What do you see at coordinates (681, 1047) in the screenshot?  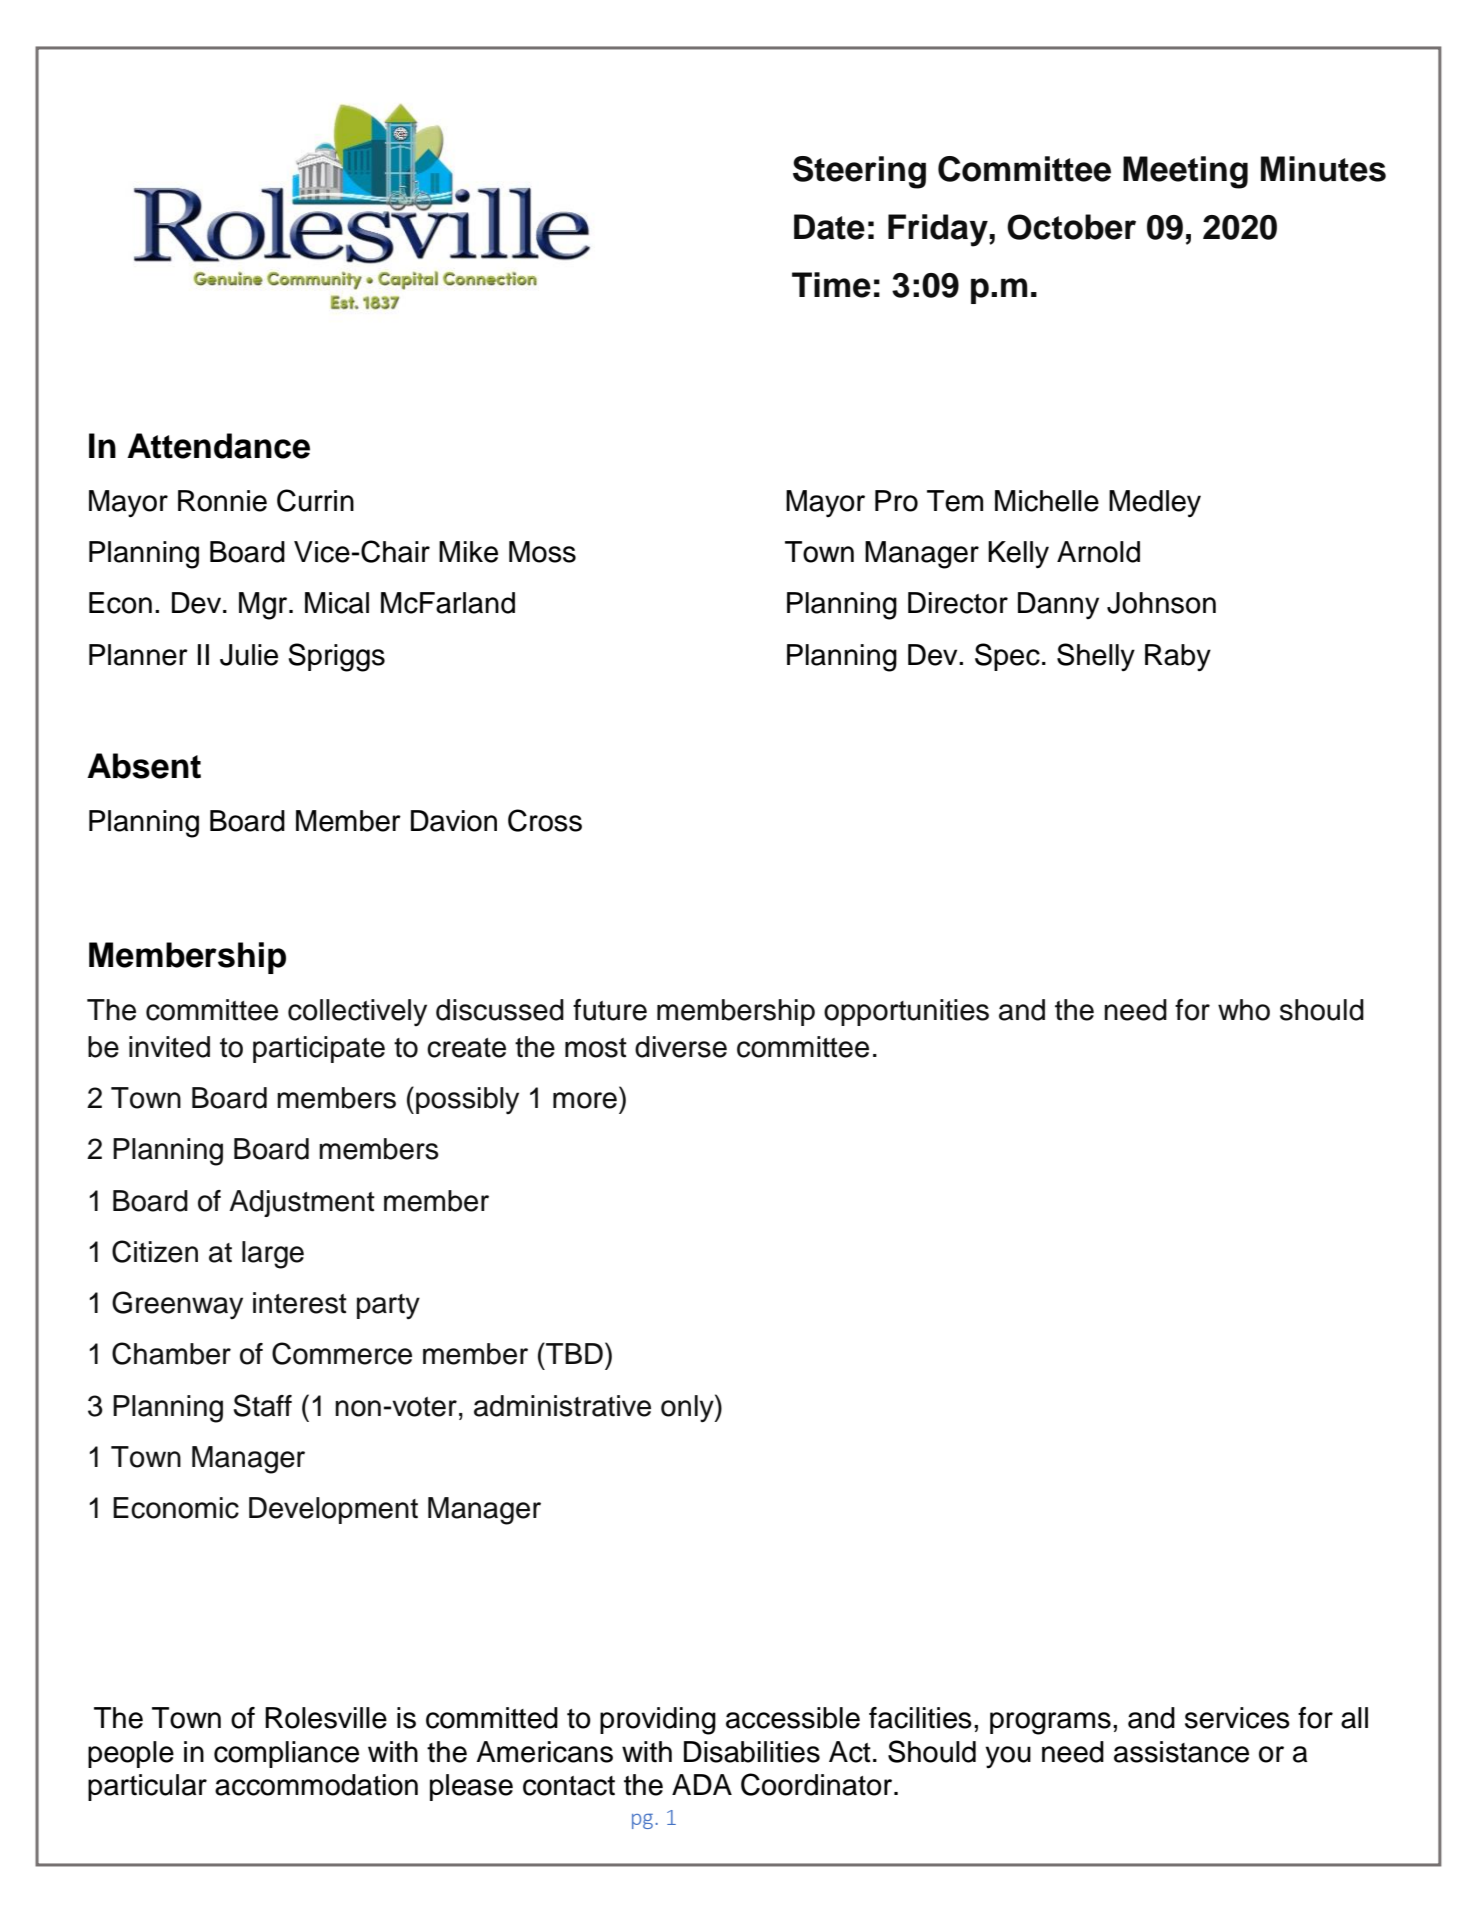 I see `diverse` at bounding box center [681, 1047].
